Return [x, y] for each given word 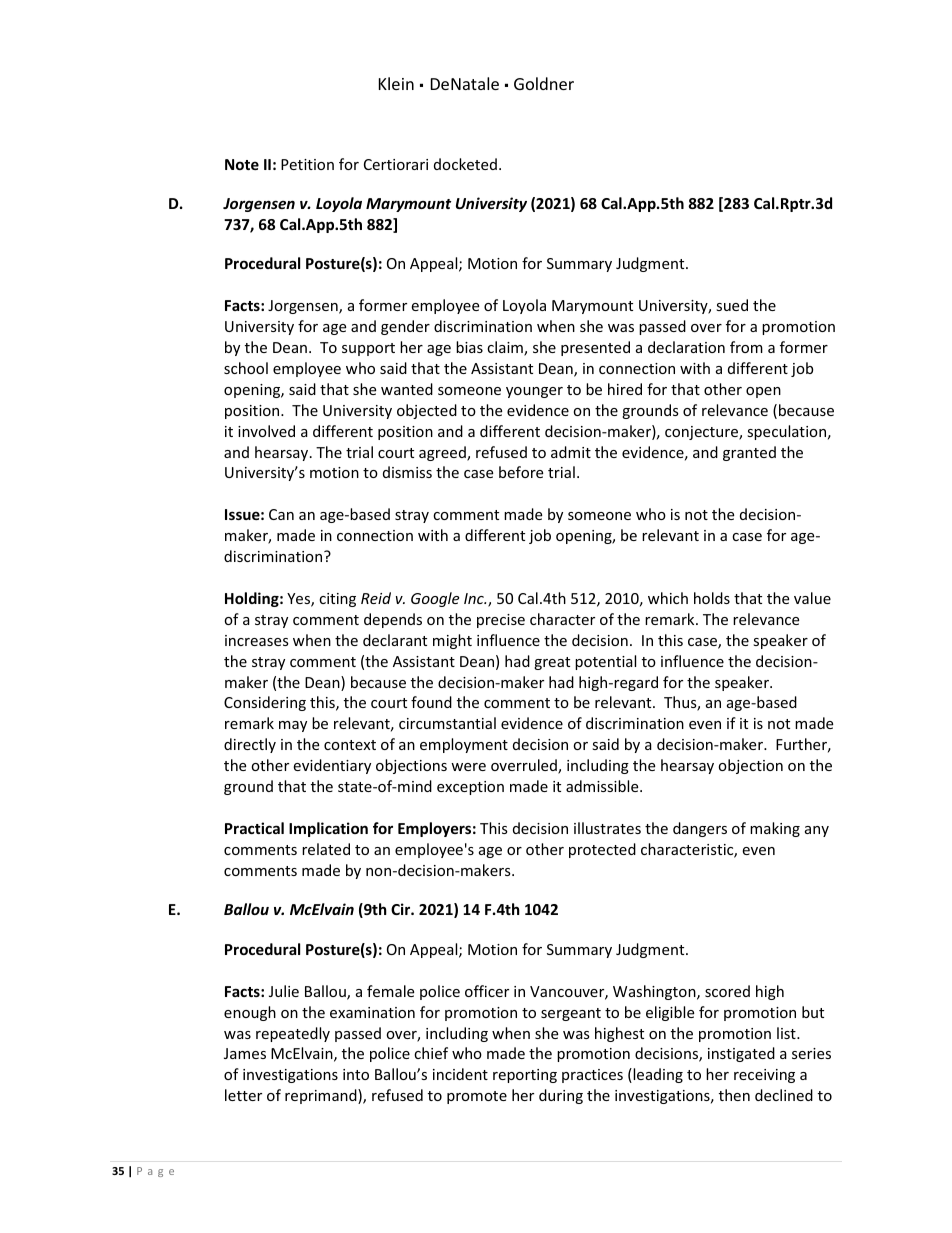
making [775, 829]
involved [266, 431]
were [468, 767]
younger [534, 392]
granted [749, 453]
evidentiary [332, 766]
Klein [396, 83]
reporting [525, 1076]
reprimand [322, 1096]
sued [732, 305]
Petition [307, 164]
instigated [741, 1054]
